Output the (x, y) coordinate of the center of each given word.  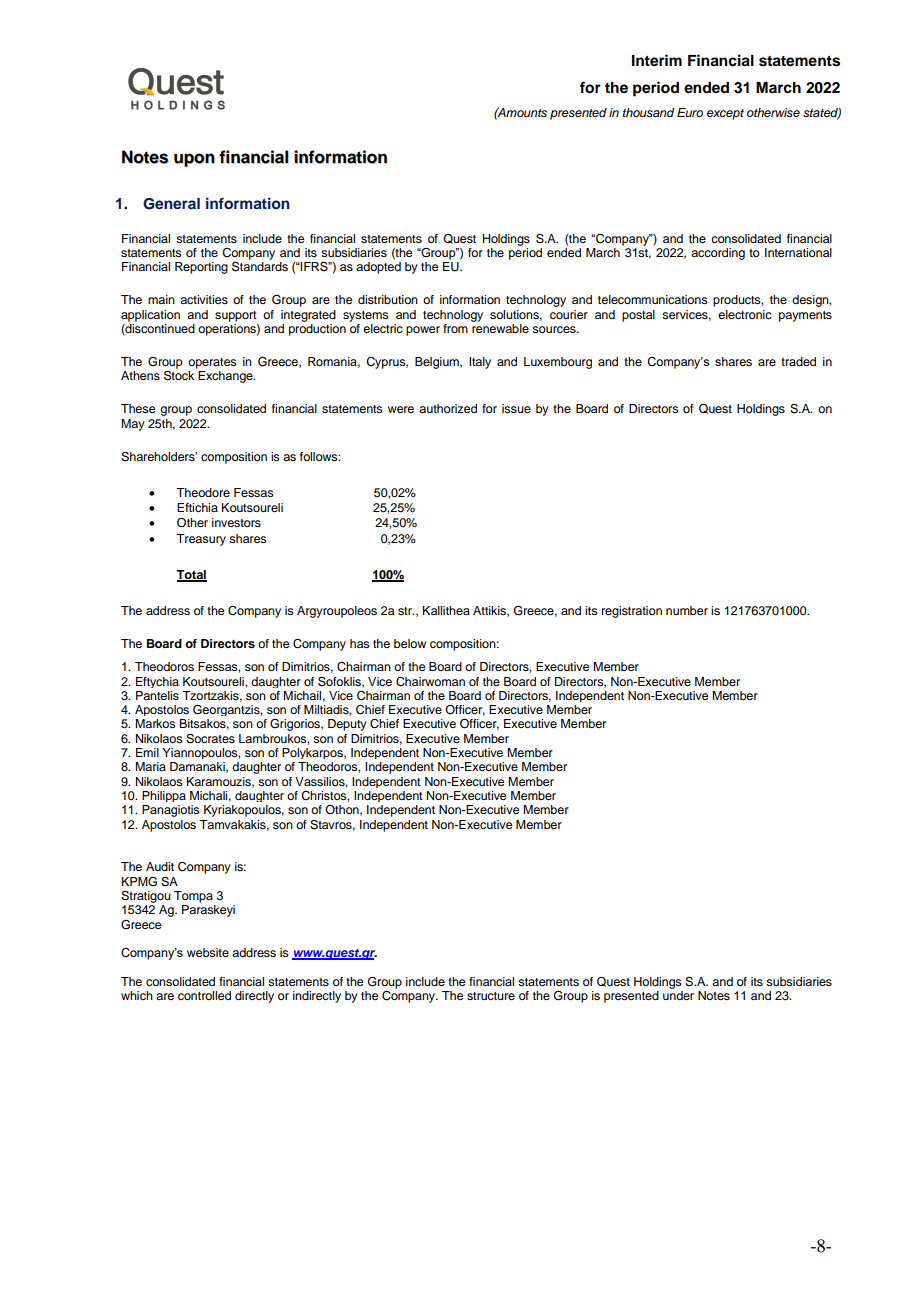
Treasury (201, 540)
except (725, 114)
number (687, 610)
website (208, 952)
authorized (448, 408)
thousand (648, 113)
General (171, 204)
